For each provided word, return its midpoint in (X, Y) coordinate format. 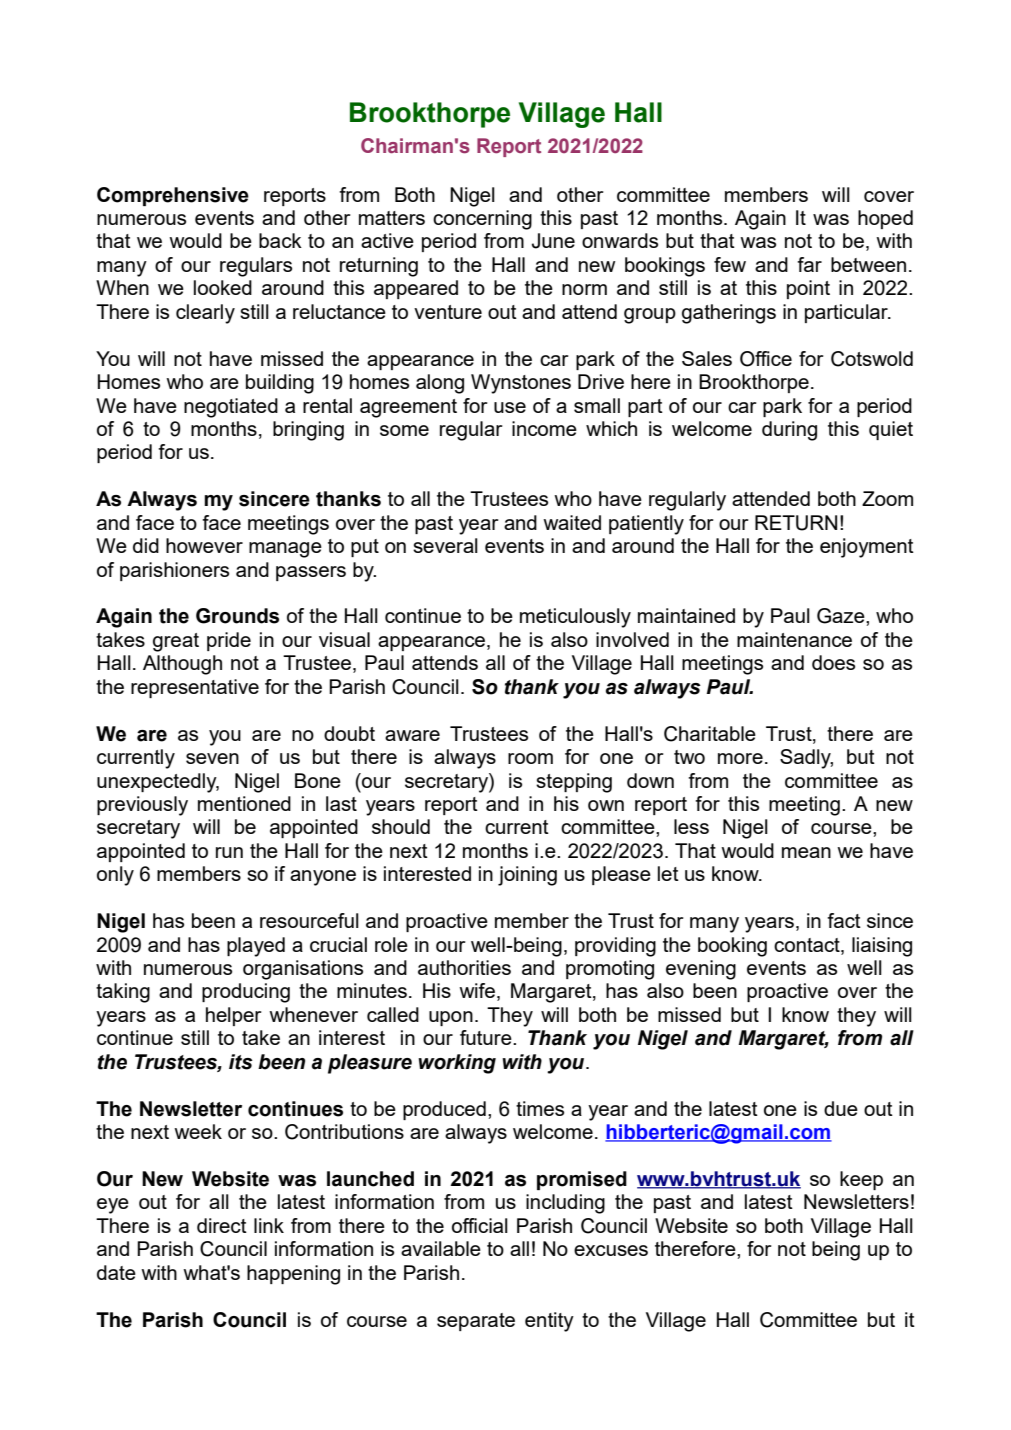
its (241, 1062)
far (809, 264)
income (544, 428)
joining (527, 876)
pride (229, 641)
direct (222, 1225)
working (457, 1064)
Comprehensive (173, 196)
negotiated (231, 408)
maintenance (794, 639)
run (229, 852)
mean (806, 852)
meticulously (575, 618)
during (789, 431)
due (841, 1108)
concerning (482, 220)
